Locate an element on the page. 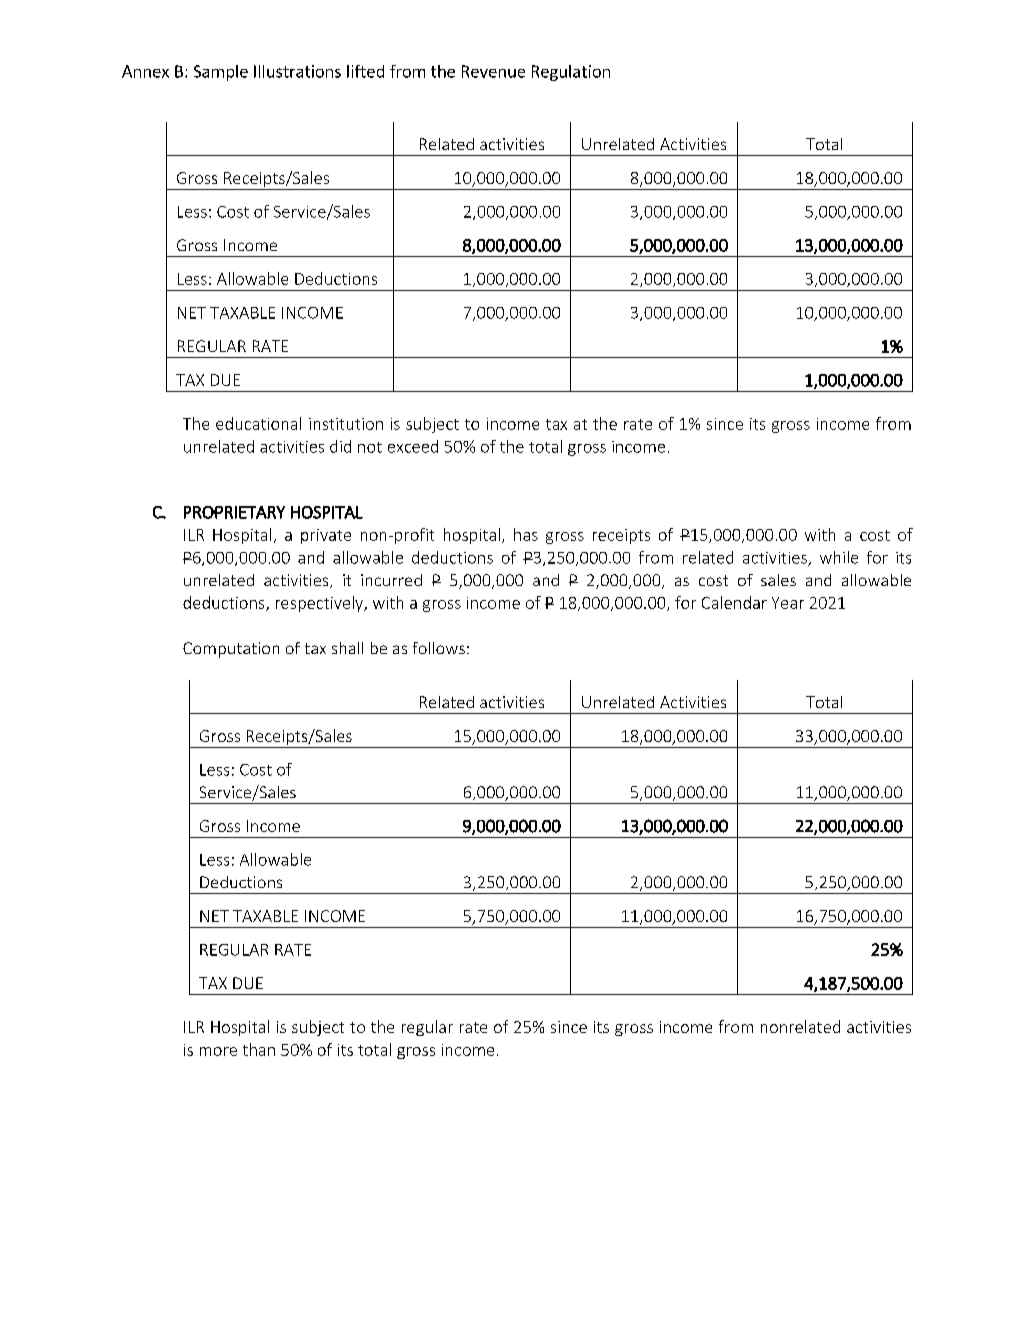 Image resolution: width=1034 pixels, height=1338 pixels. Revenue is located at coordinates (493, 71).
